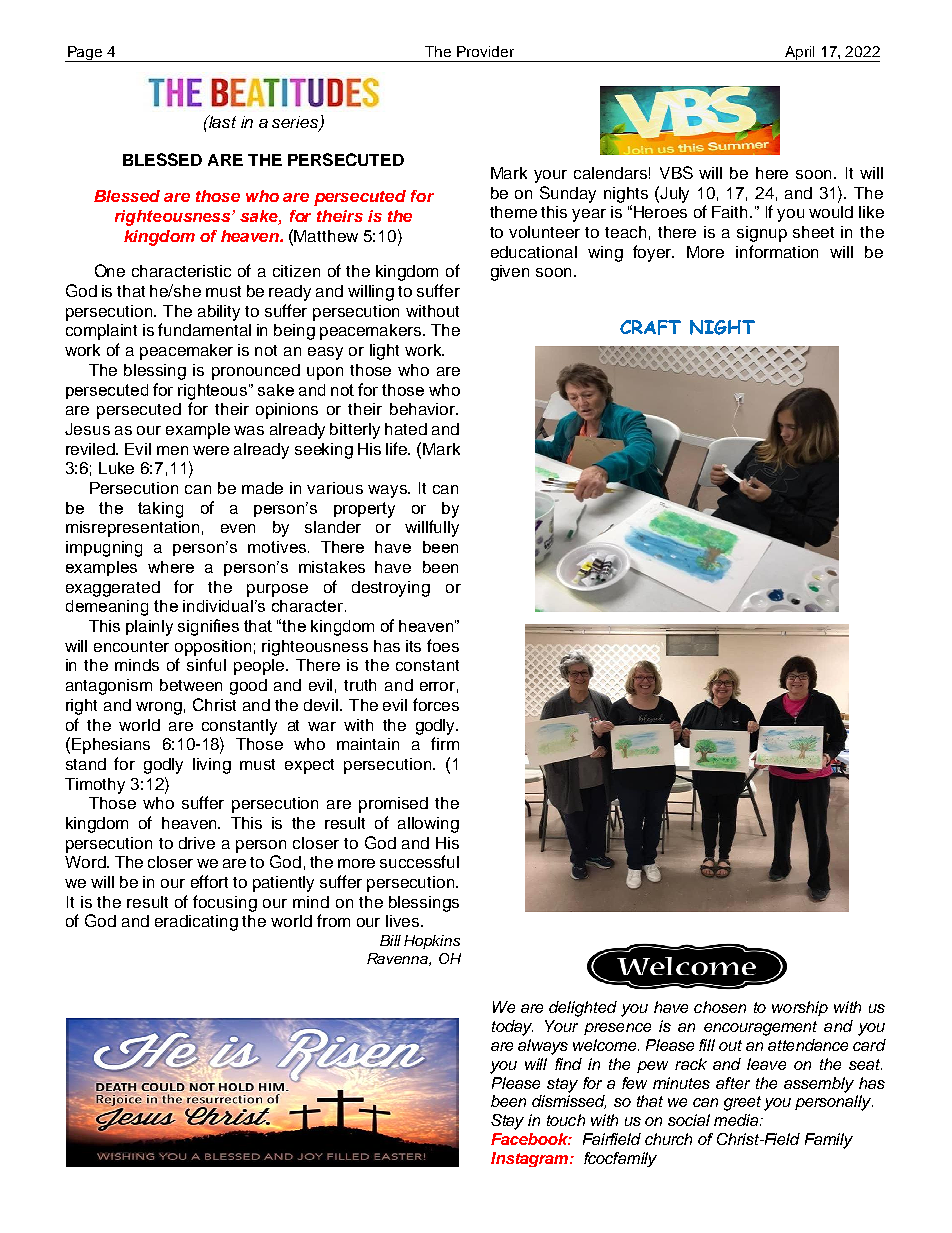  I want to click on living, so click(212, 766).
